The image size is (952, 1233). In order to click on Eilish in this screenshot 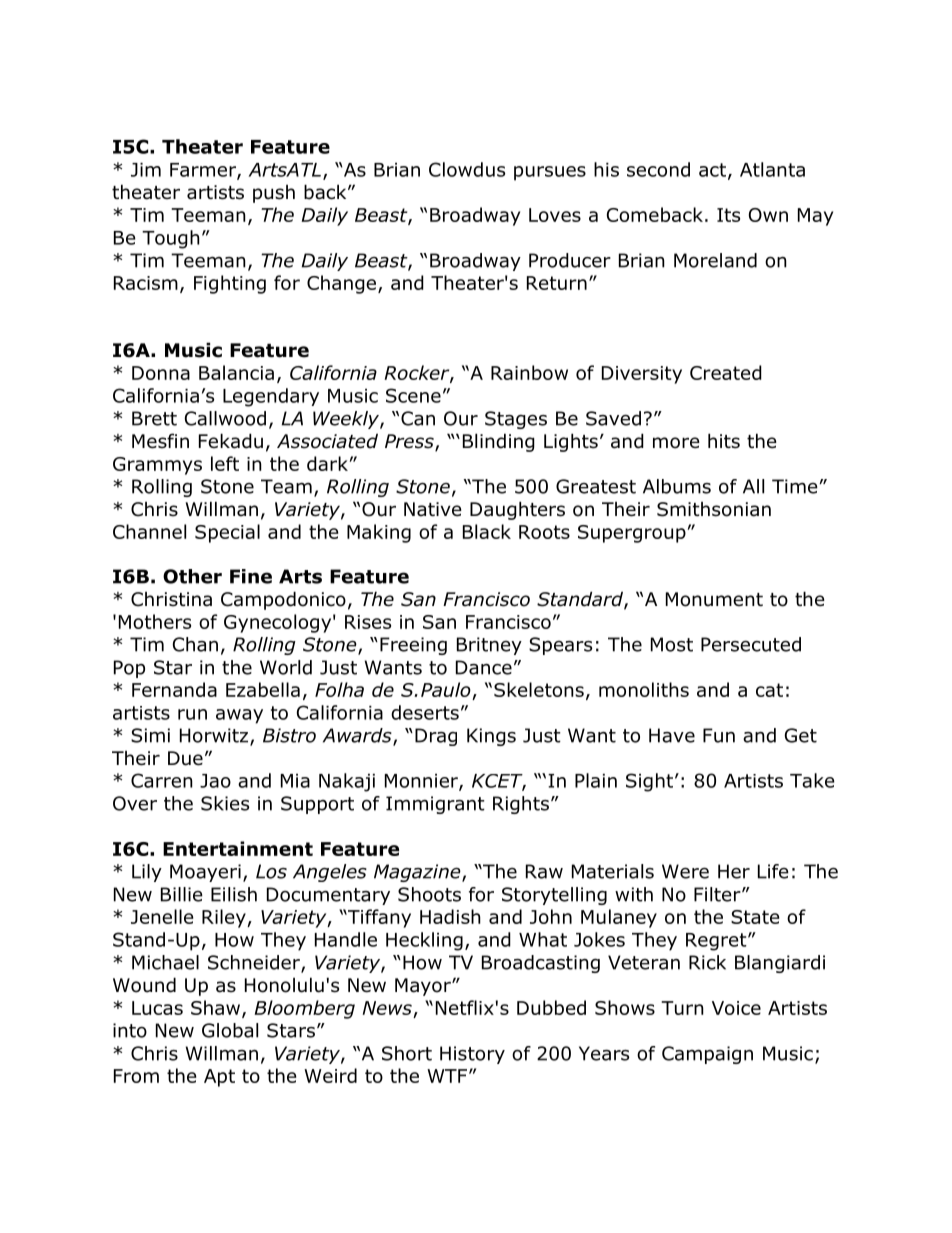, I will do `click(234, 894)`.
